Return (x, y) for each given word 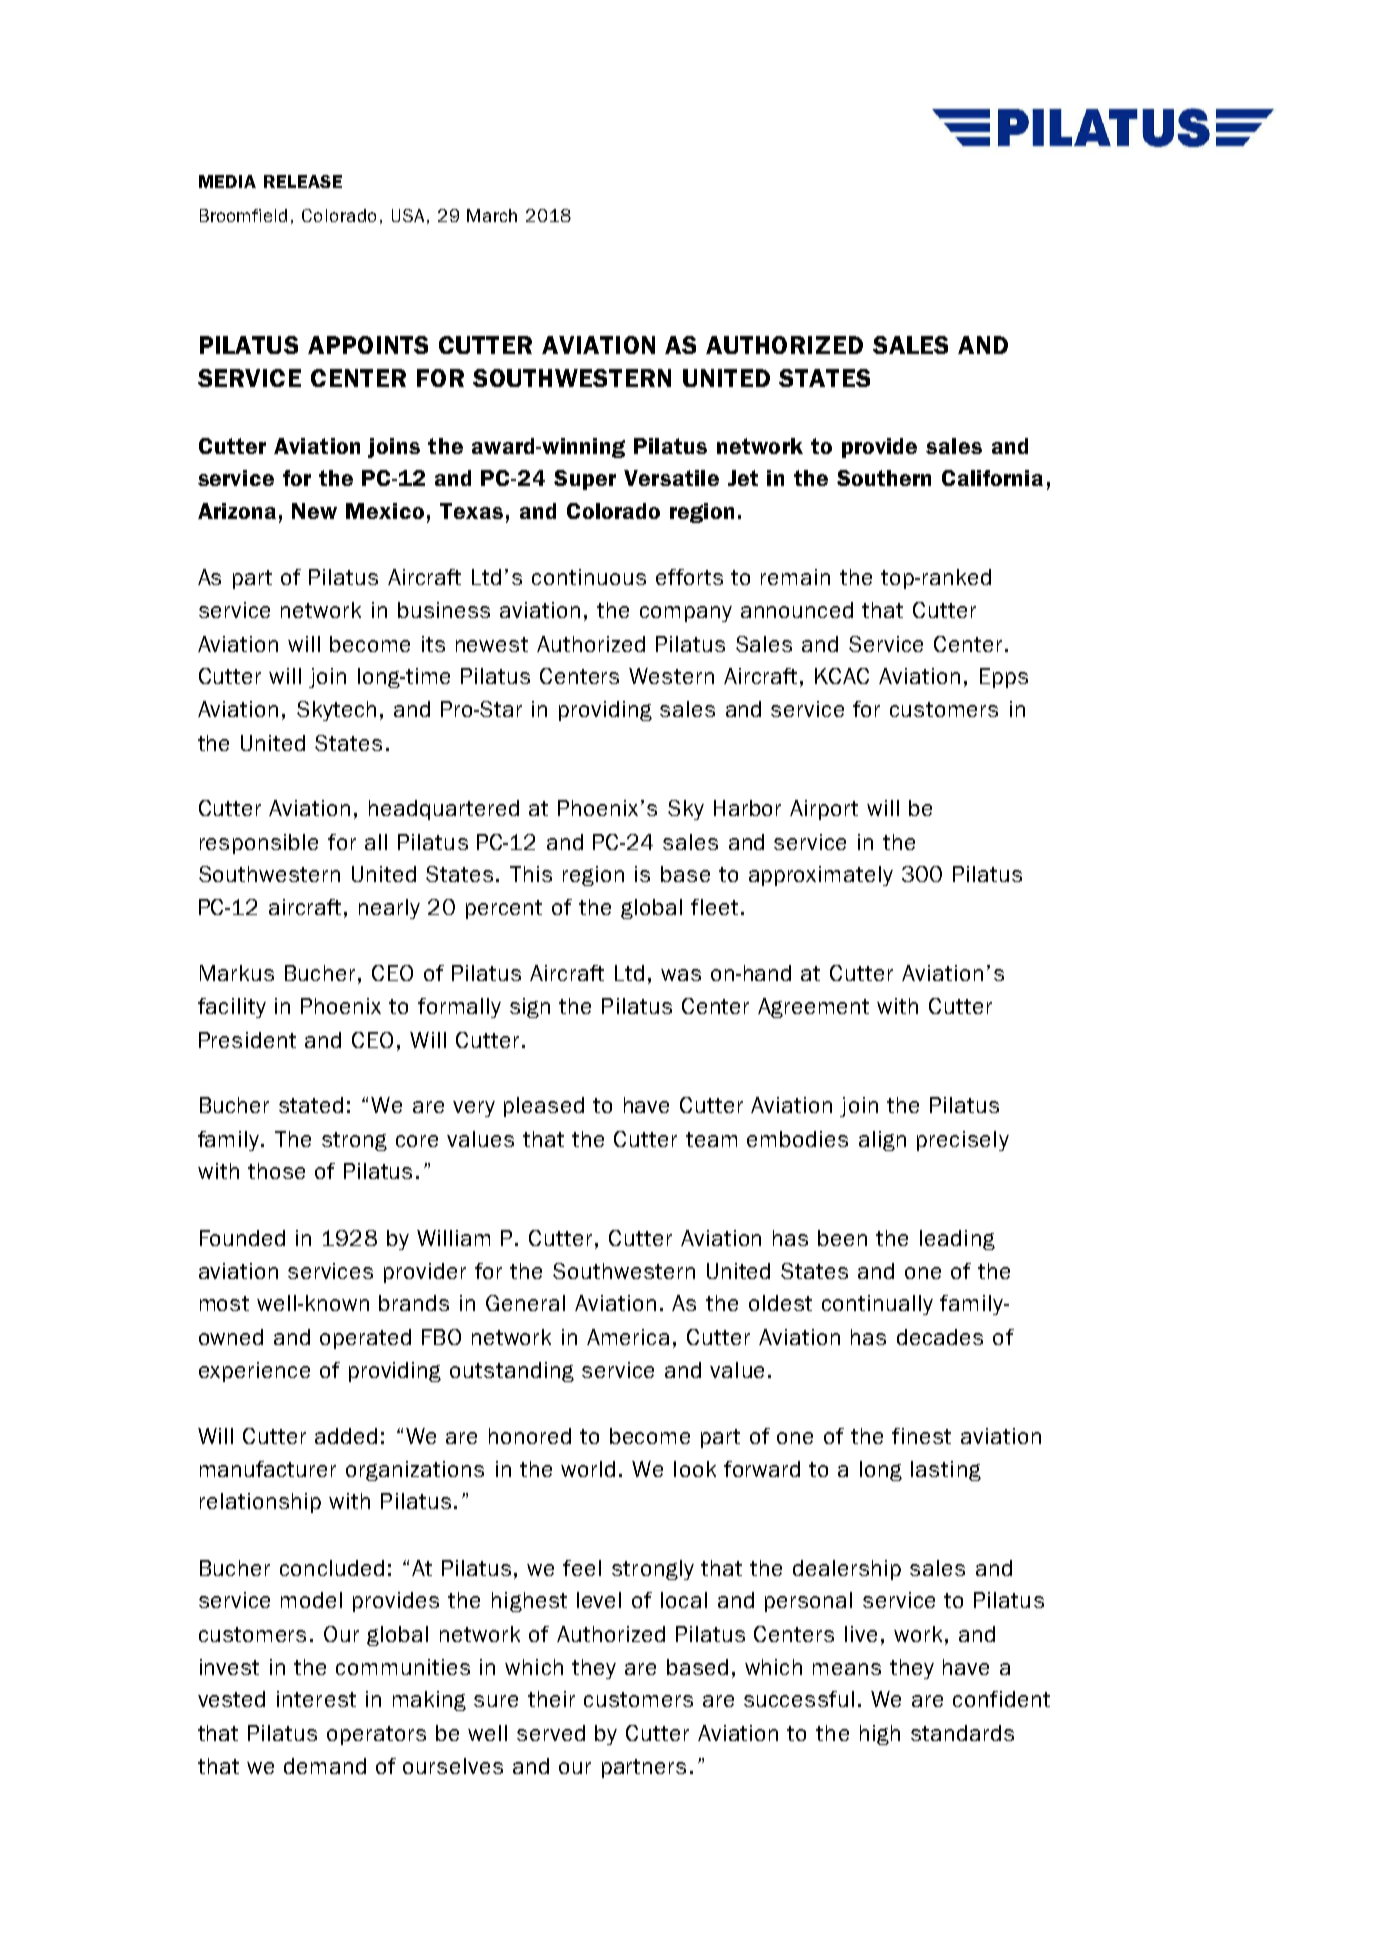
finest (921, 1436)
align (882, 1141)
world (588, 1469)
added (346, 1436)
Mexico (385, 511)
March (492, 215)
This (531, 874)
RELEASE (303, 181)
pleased (544, 1107)
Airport (824, 810)
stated (311, 1105)
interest (316, 1699)
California (992, 478)
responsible (259, 844)
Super (585, 480)
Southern (884, 478)
